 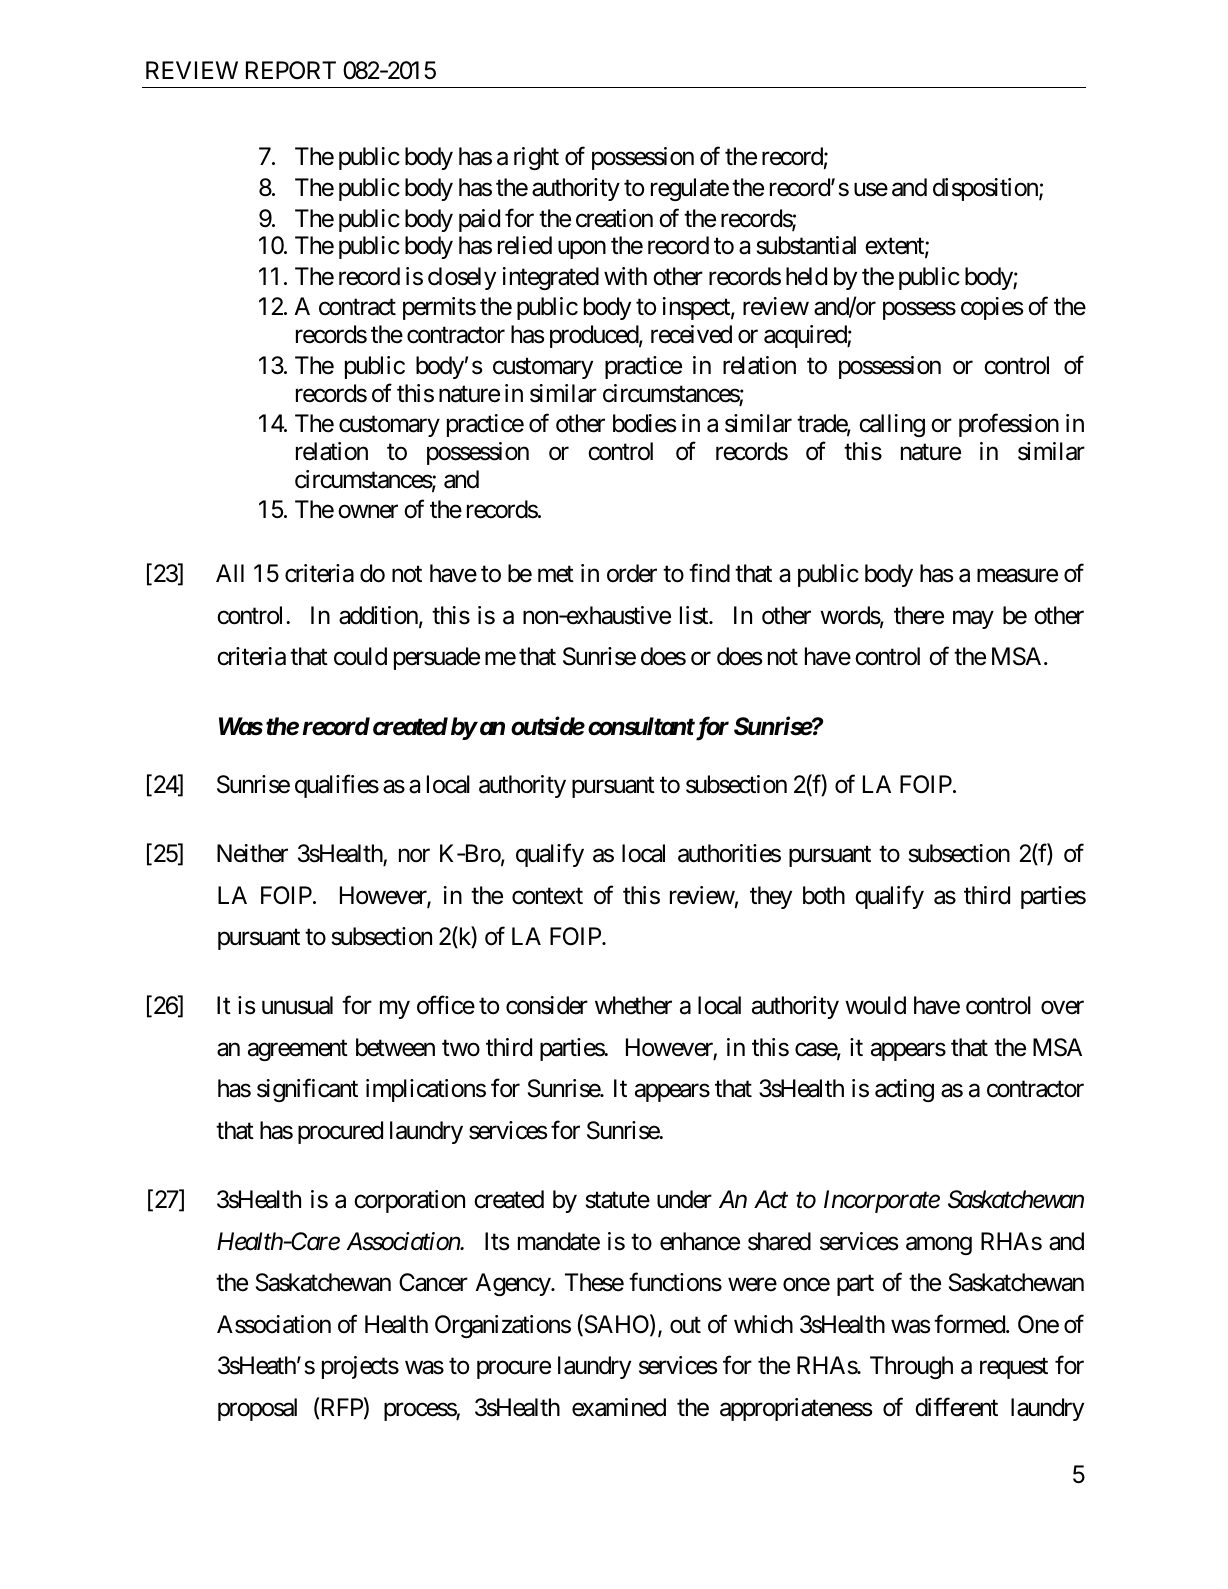 What do you see at coordinates (291, 70) in the screenshot?
I see `REPORT` at bounding box center [291, 70].
